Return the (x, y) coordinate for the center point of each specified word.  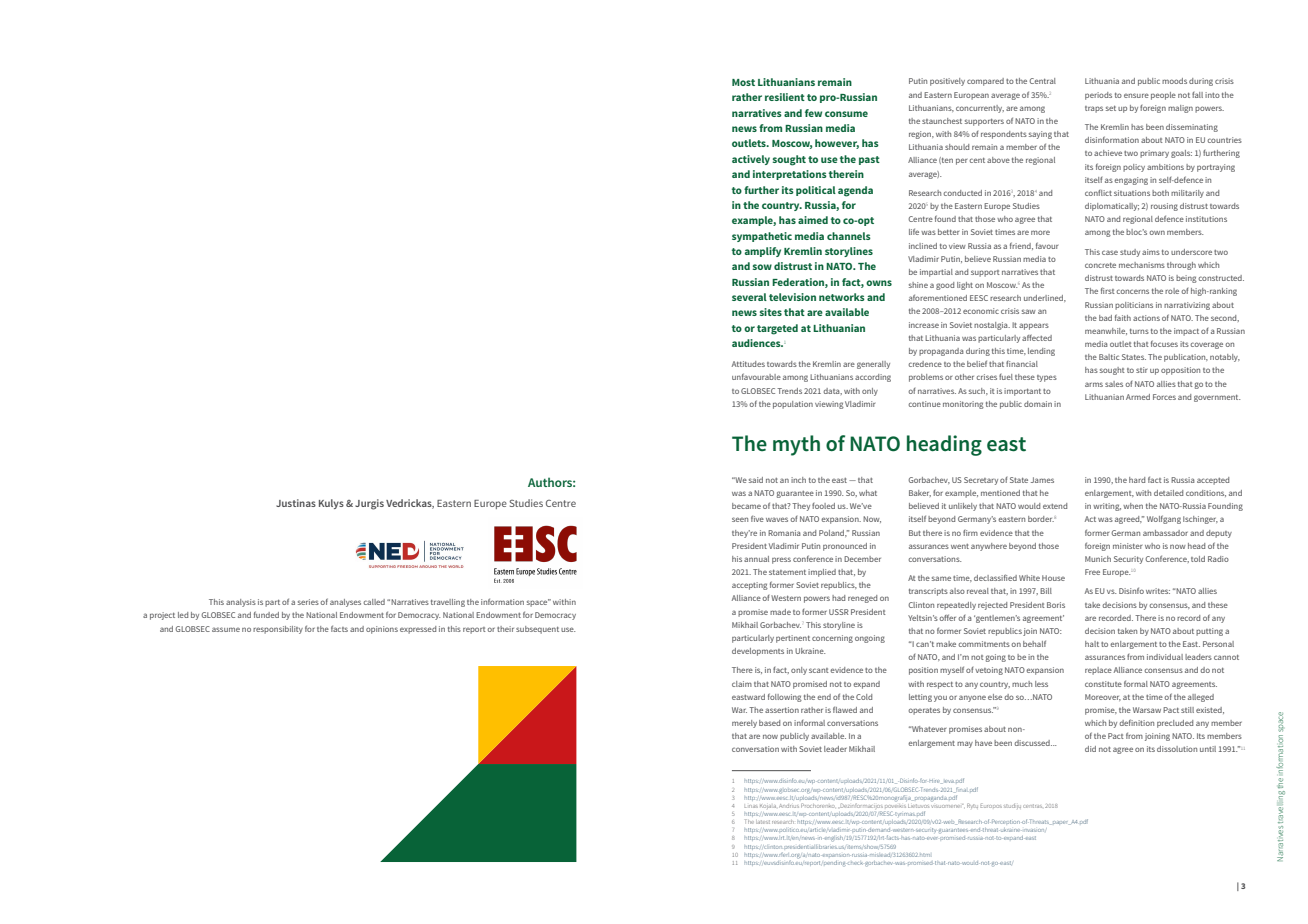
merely (744, 724)
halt (1092, 644)
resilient (785, 97)
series (308, 602)
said (756, 480)
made (780, 612)
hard (1137, 480)
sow (762, 267)
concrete (1100, 265)
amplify (763, 252)
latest (763, 822)
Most (743, 82)
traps (1094, 109)
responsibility (278, 630)
